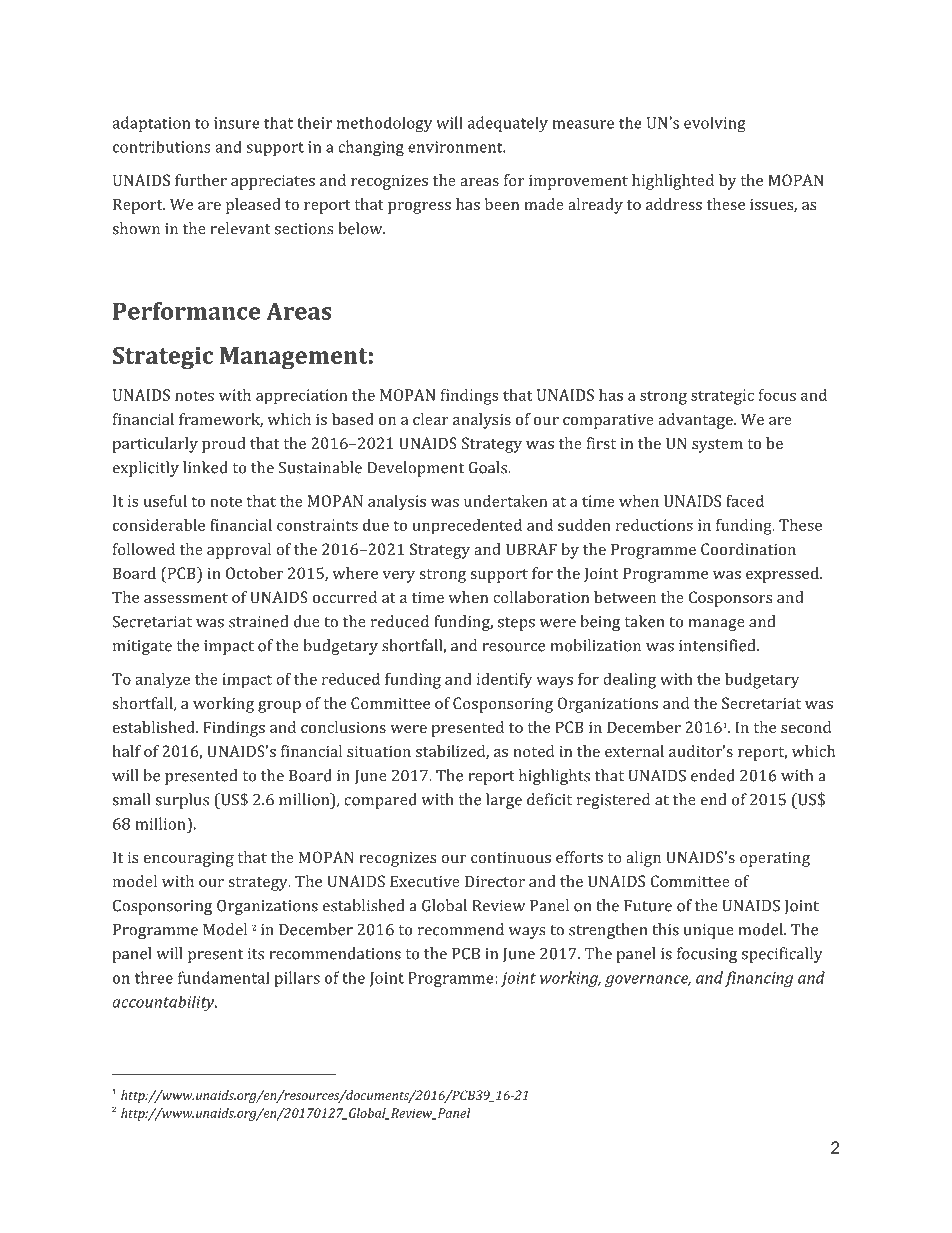  Describe the element at coordinates (161, 146) in the image. I see `contributions` at that location.
